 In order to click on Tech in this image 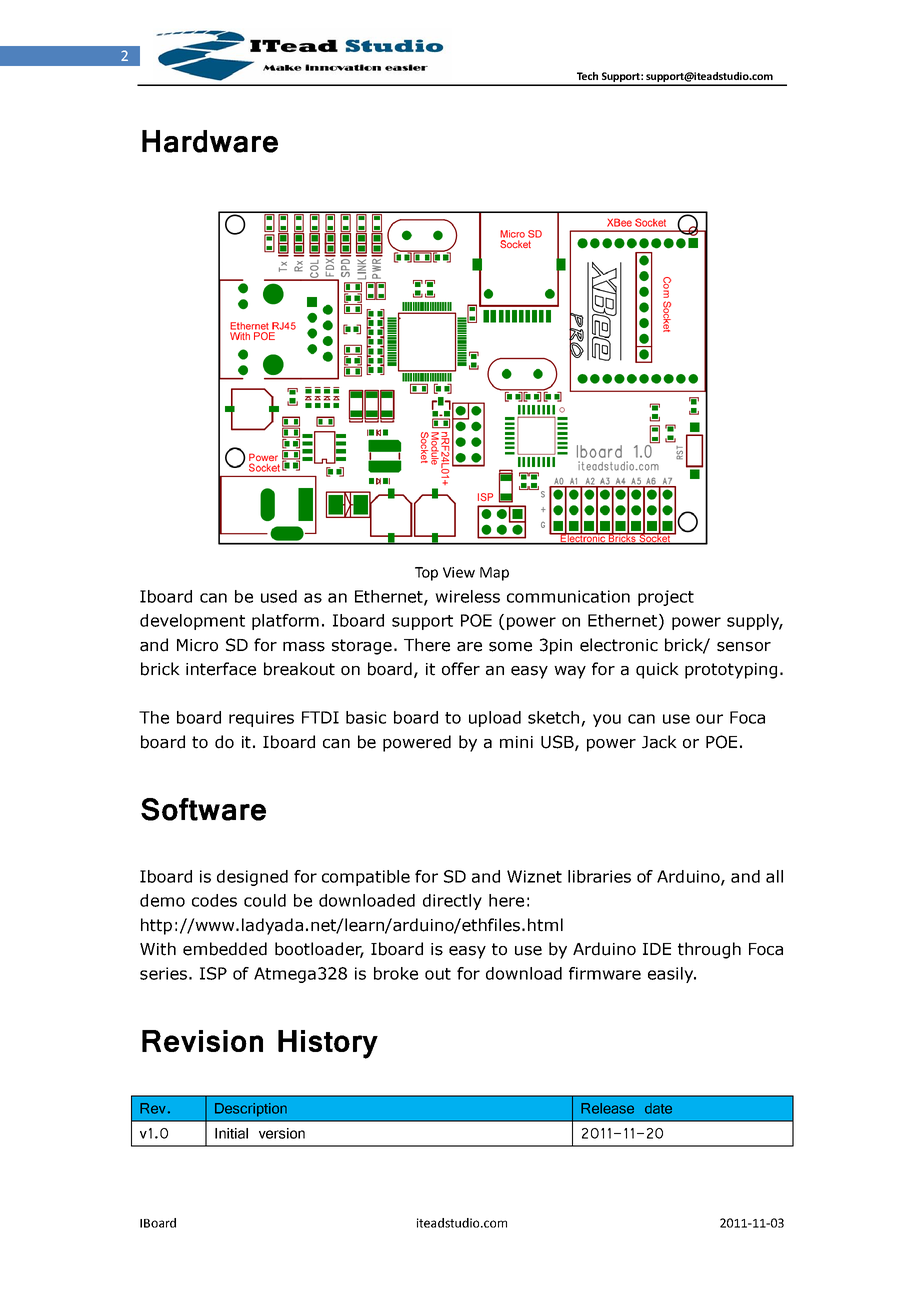, I will do `click(587, 76)`.
